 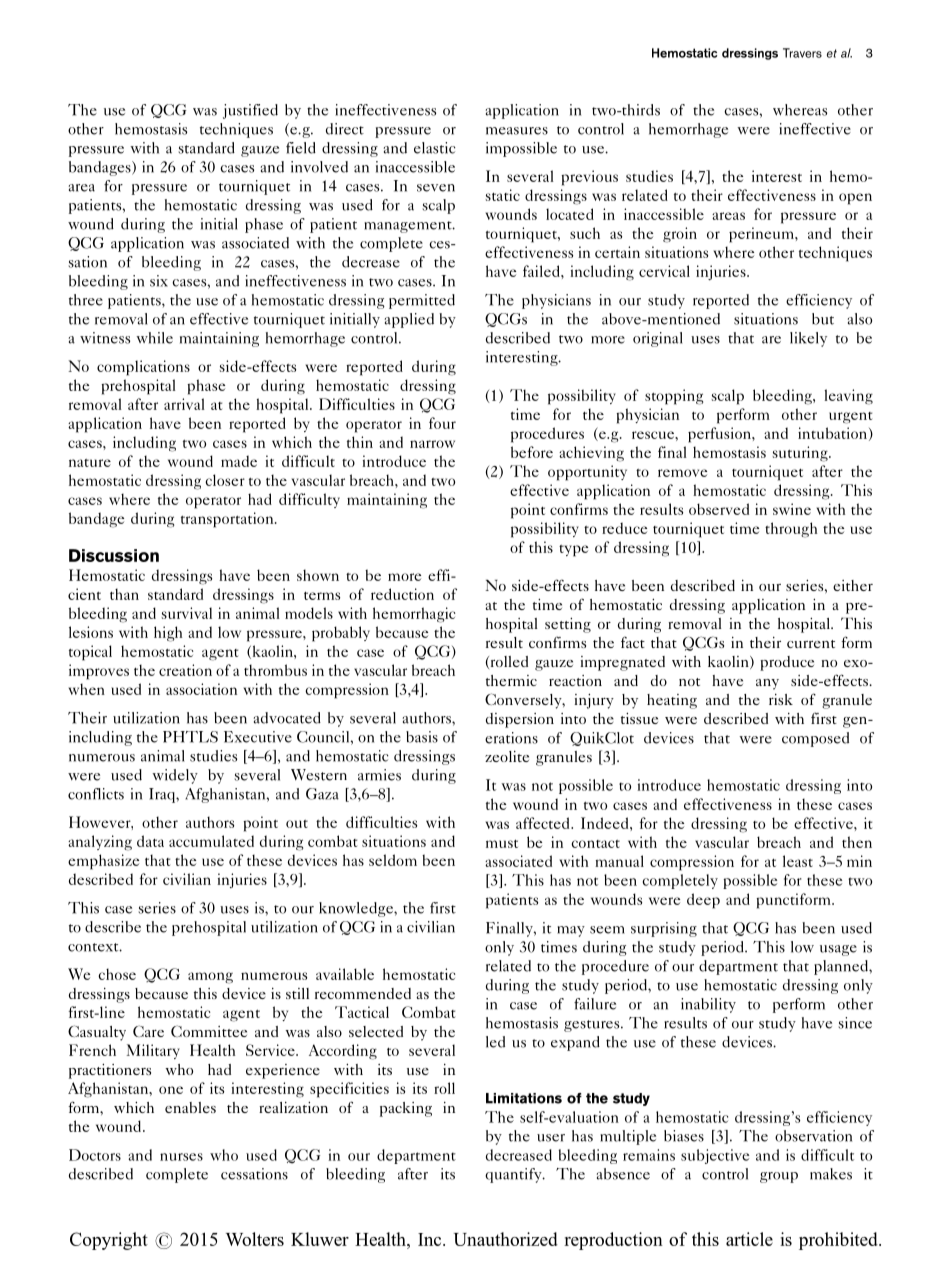 I want to click on open, so click(x=855, y=199).
